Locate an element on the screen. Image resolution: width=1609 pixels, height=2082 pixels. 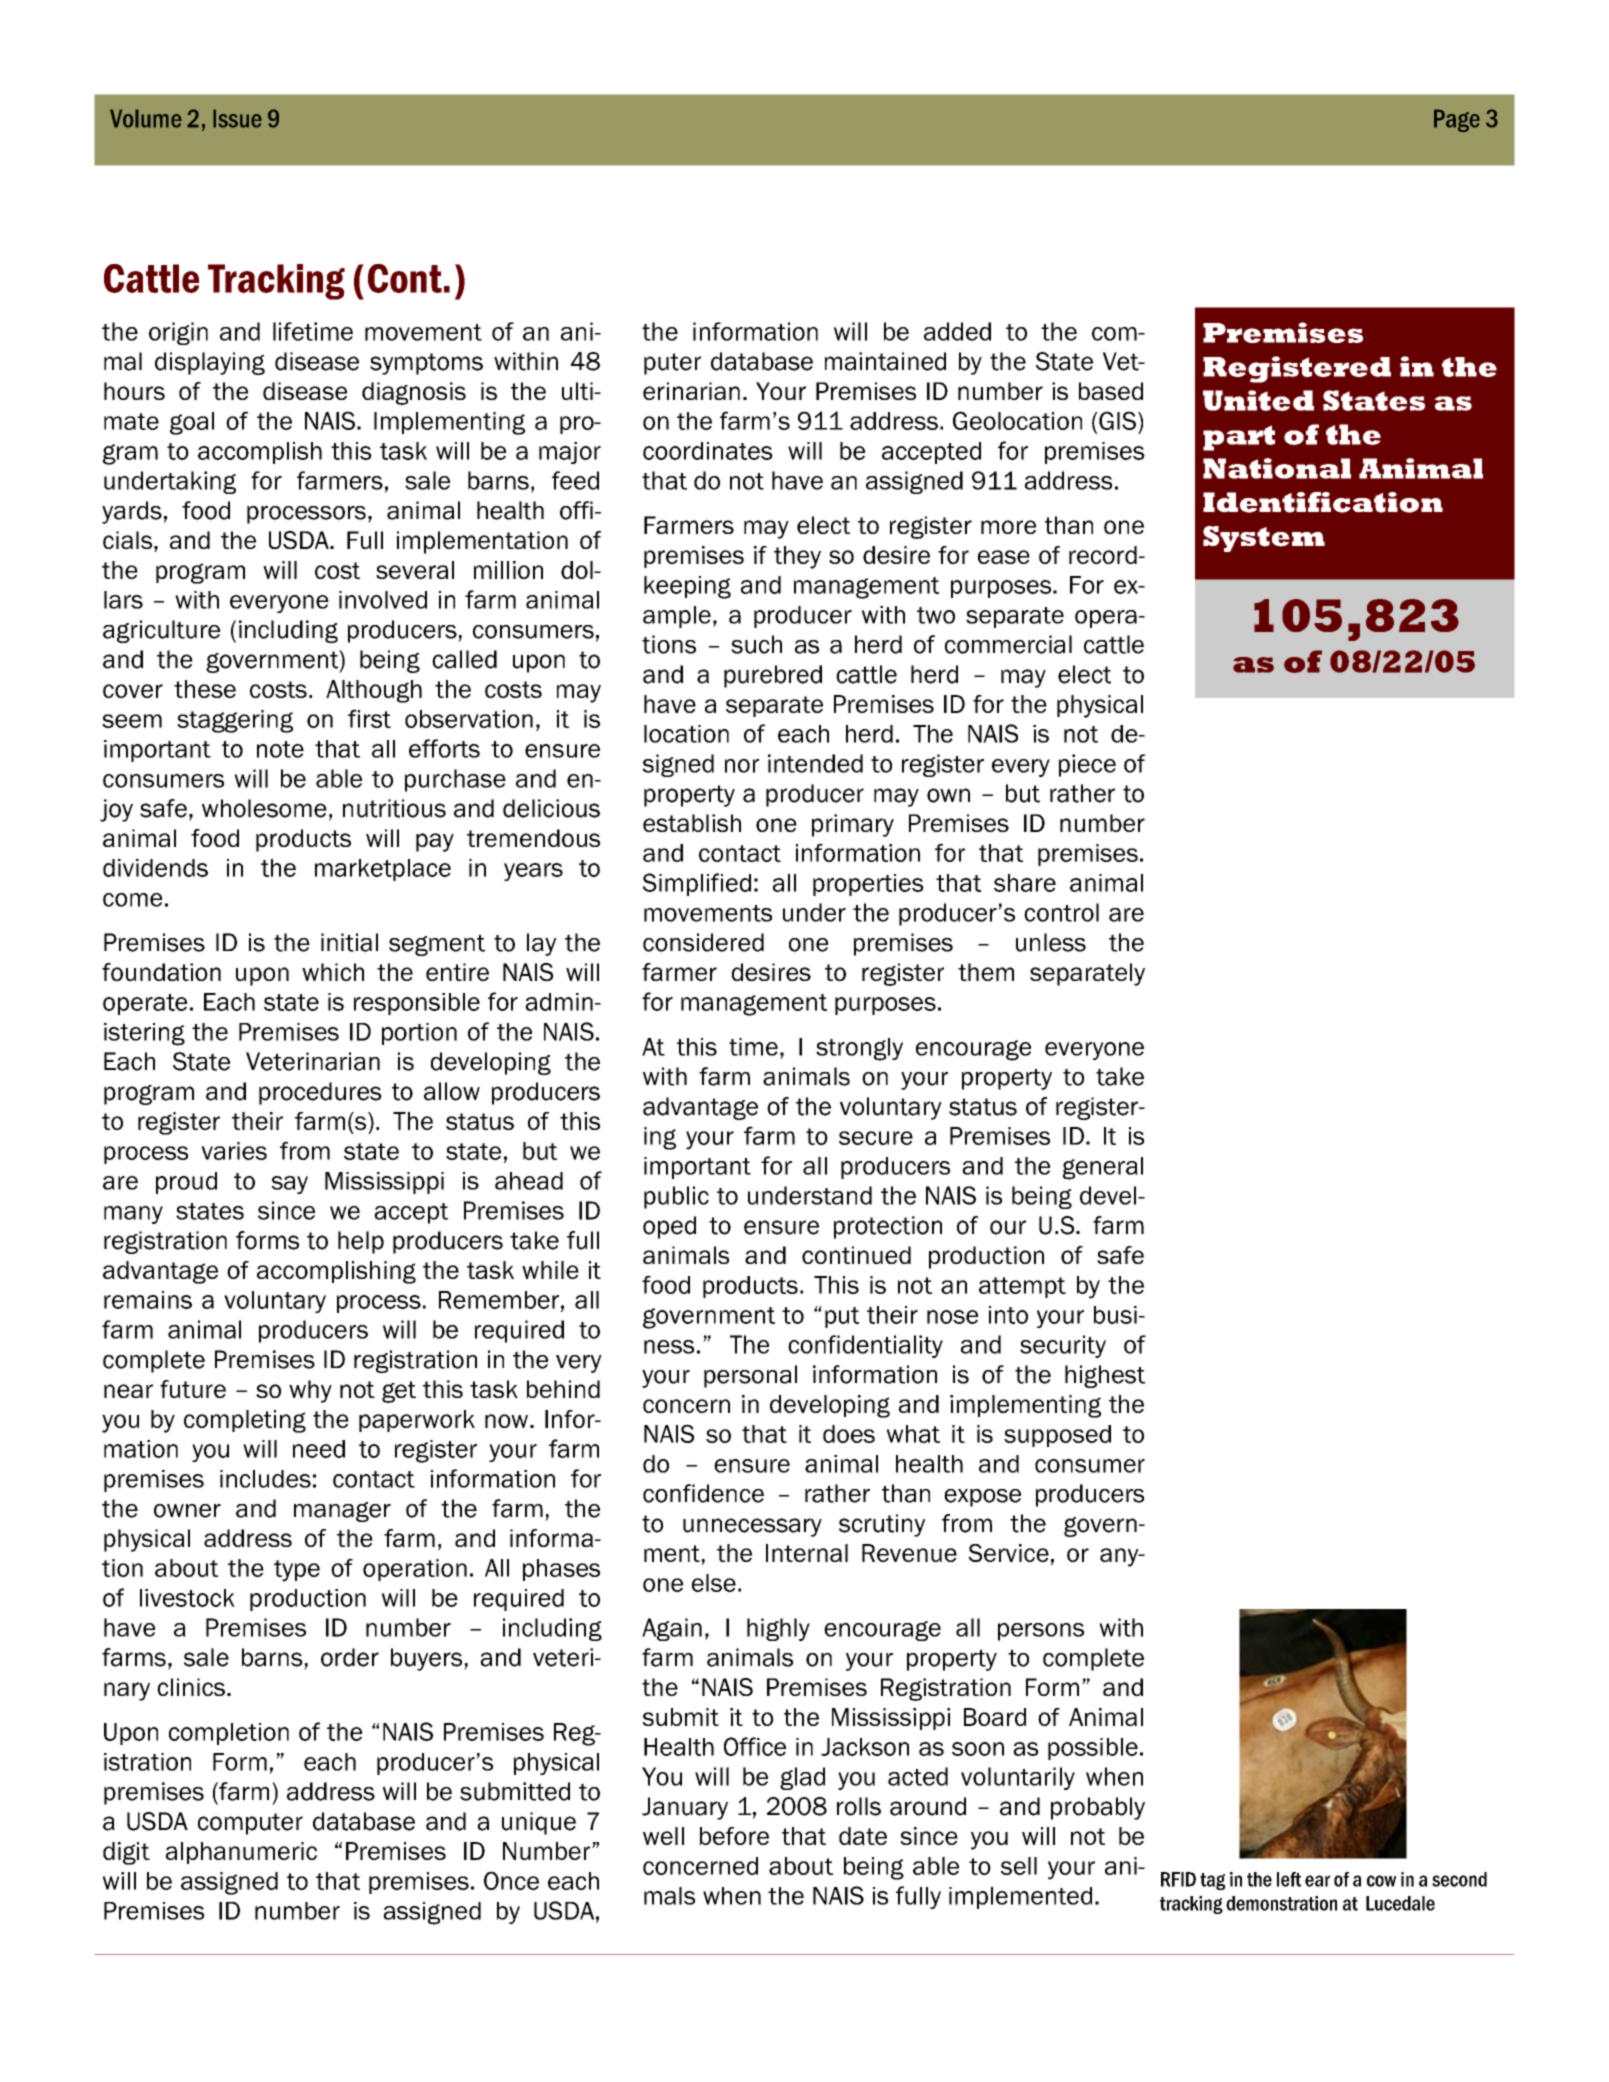
Page is located at coordinates (1457, 120).
